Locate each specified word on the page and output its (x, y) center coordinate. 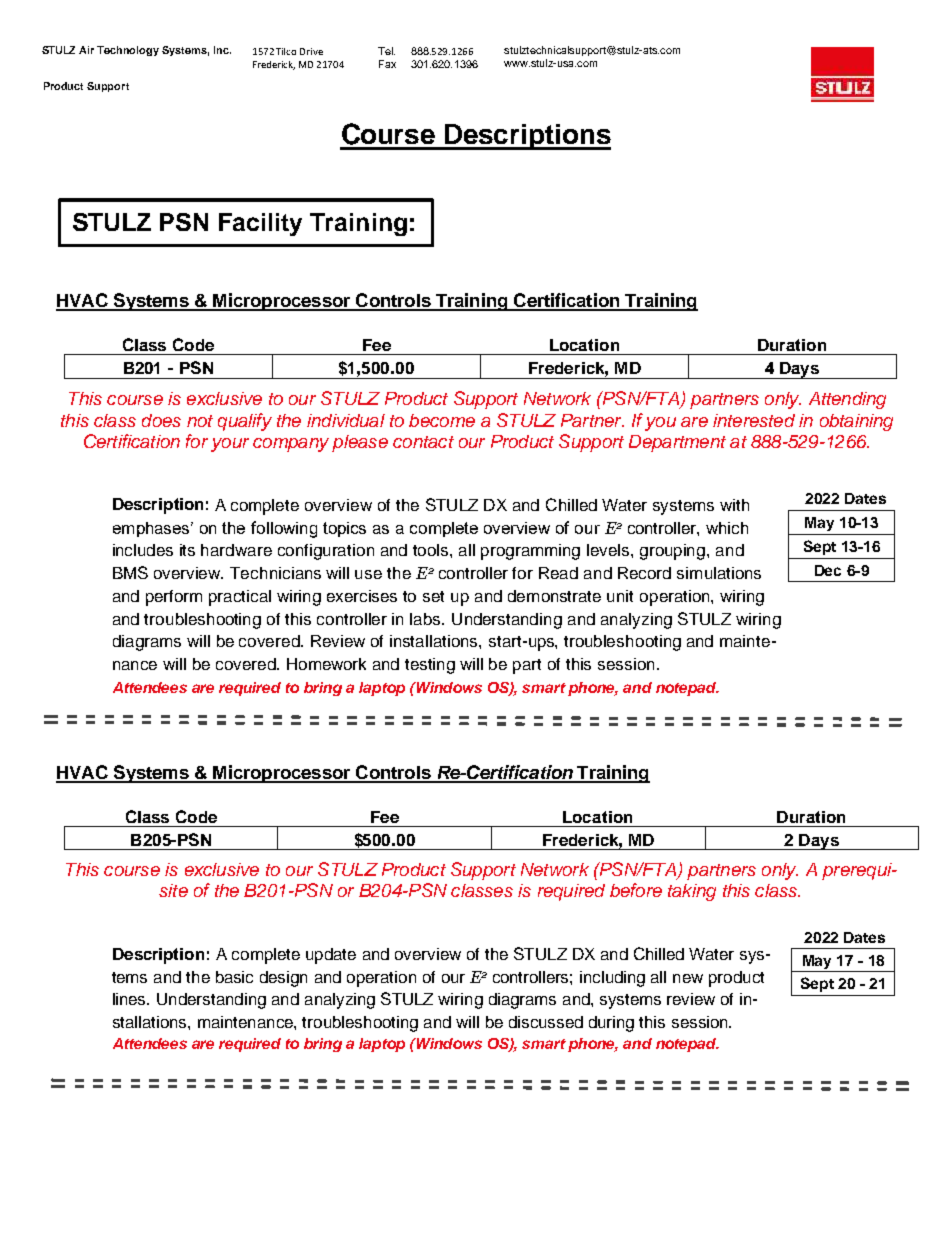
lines (131, 999)
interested (754, 420)
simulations (719, 573)
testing (430, 666)
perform (174, 598)
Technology (128, 51)
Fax (387, 64)
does (161, 420)
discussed (546, 1022)
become (442, 420)
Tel (386, 51)
